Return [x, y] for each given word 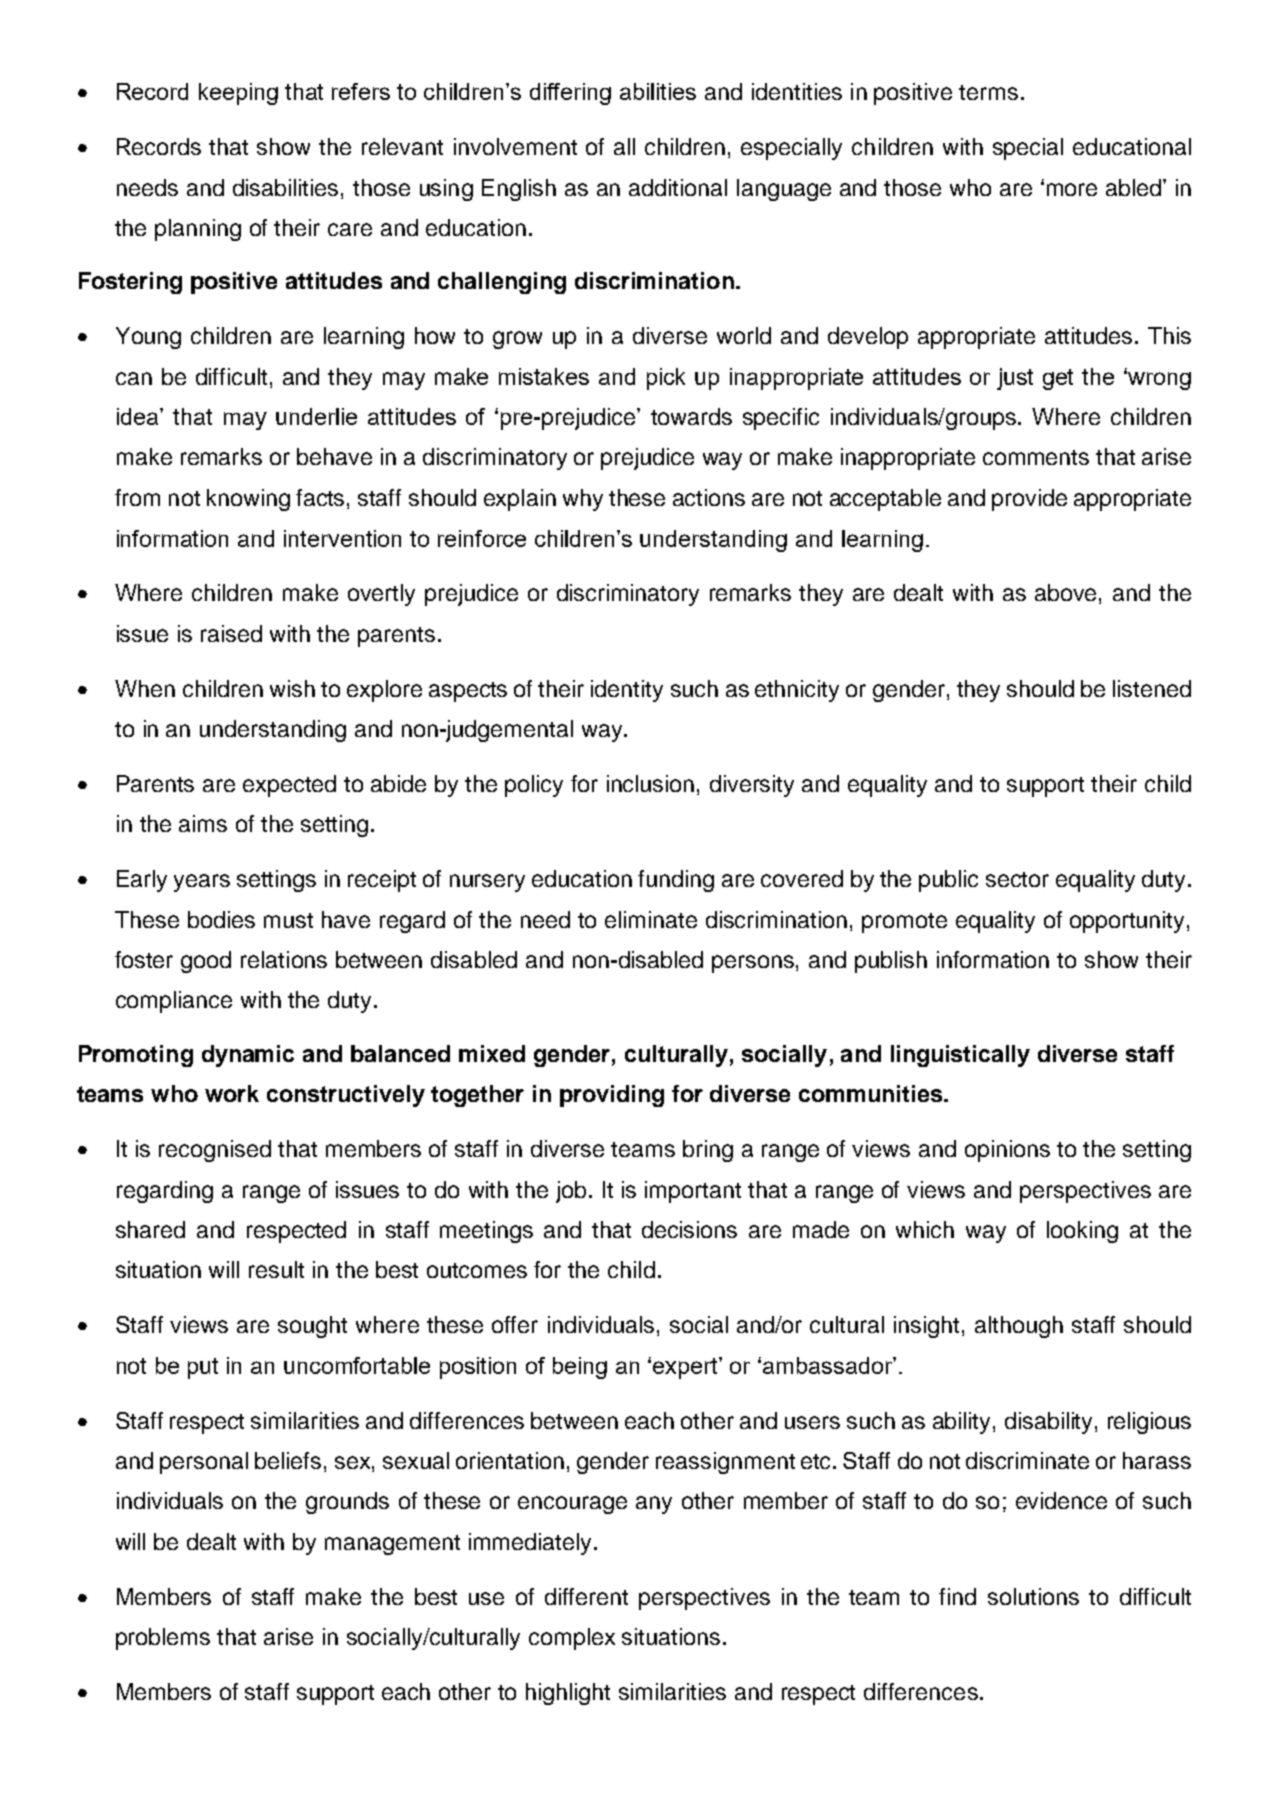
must [288, 920]
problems [163, 1639]
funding [676, 881]
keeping [238, 94]
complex [572, 1639]
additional [678, 187]
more [1072, 189]
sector [1017, 879]
